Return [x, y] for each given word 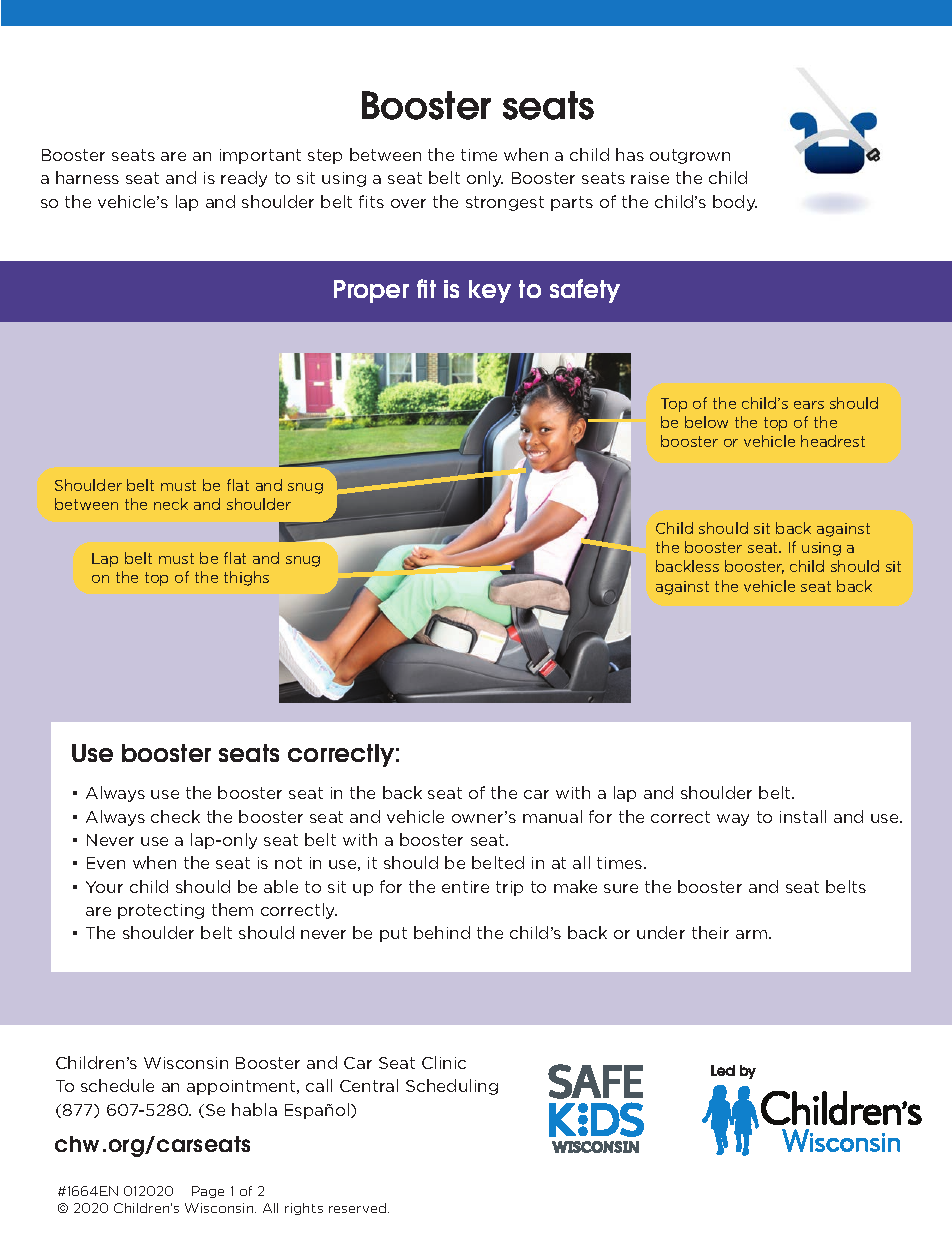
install [803, 816]
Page [208, 1192]
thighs [246, 578]
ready [244, 179]
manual [552, 816]
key [490, 291]
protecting [161, 911]
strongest [505, 203]
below [706, 422]
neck [171, 504]
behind [442, 932]
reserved [359, 1208]
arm [751, 934]
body [735, 203]
